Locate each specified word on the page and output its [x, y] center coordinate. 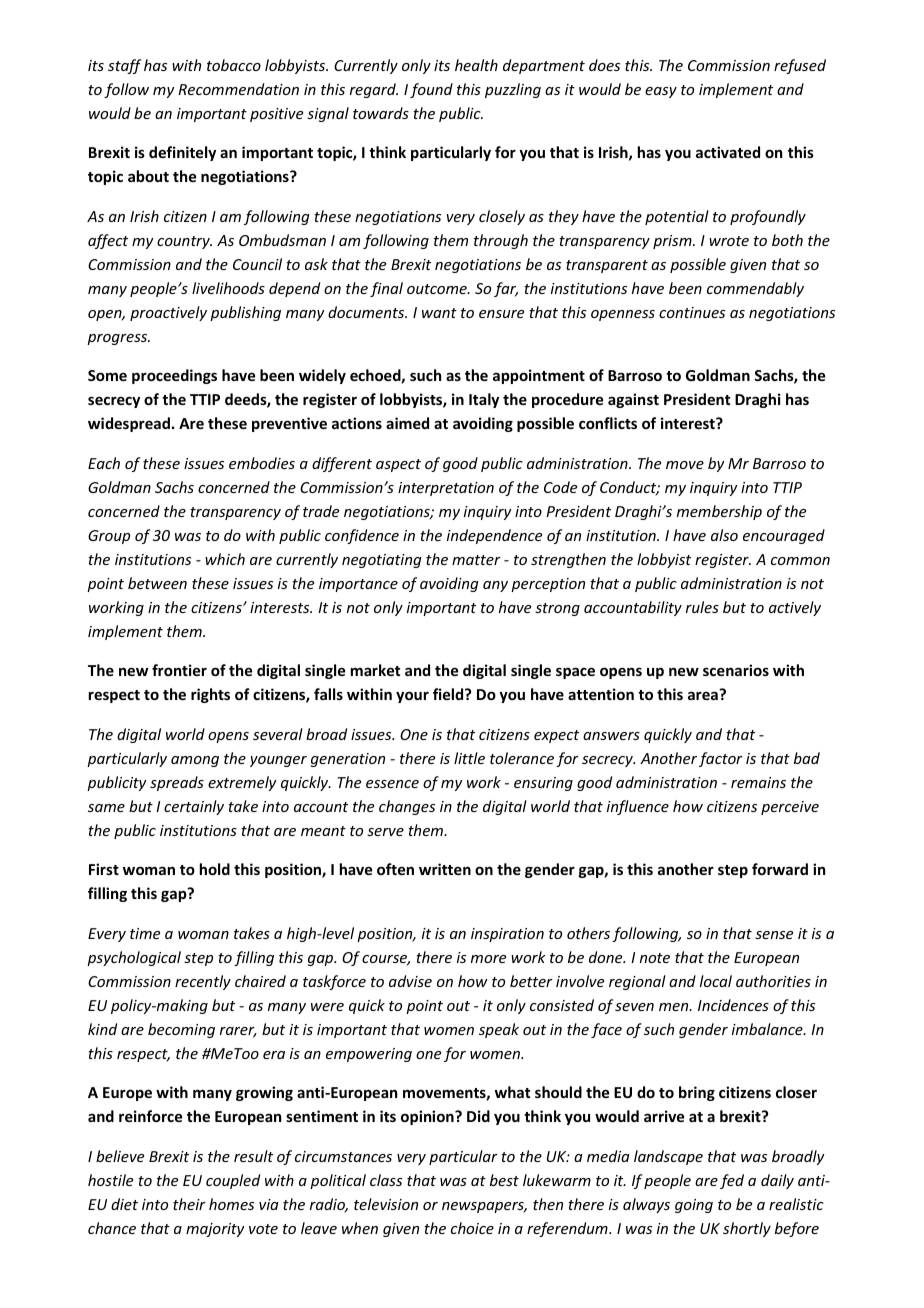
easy [661, 92]
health [476, 65]
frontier [179, 670]
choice [472, 1228]
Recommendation [238, 89]
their [189, 1204]
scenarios [736, 670]
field [449, 694]
